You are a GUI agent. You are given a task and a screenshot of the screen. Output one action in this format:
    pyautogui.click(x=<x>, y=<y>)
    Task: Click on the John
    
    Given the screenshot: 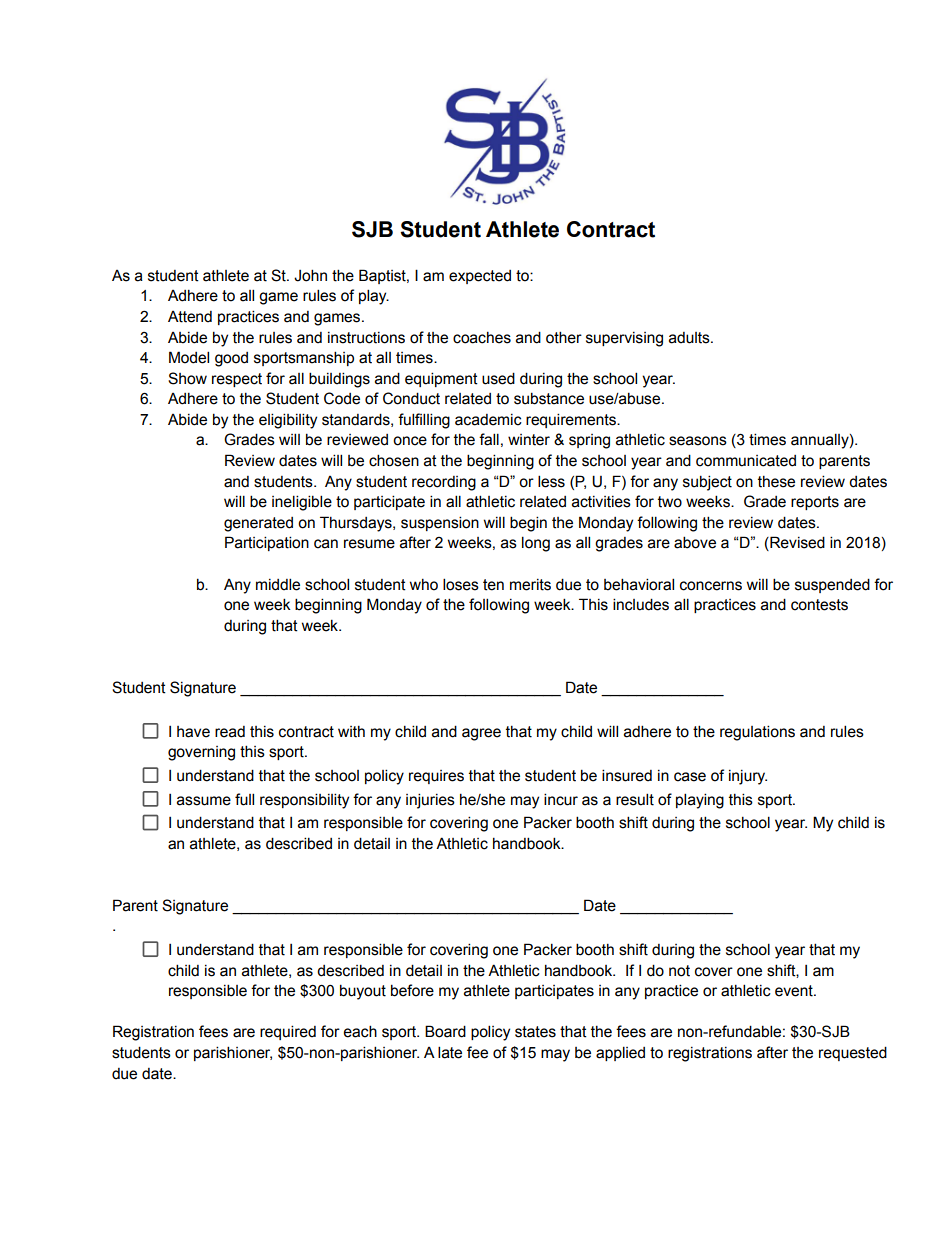 What is the action you would take?
    pyautogui.click(x=310, y=275)
